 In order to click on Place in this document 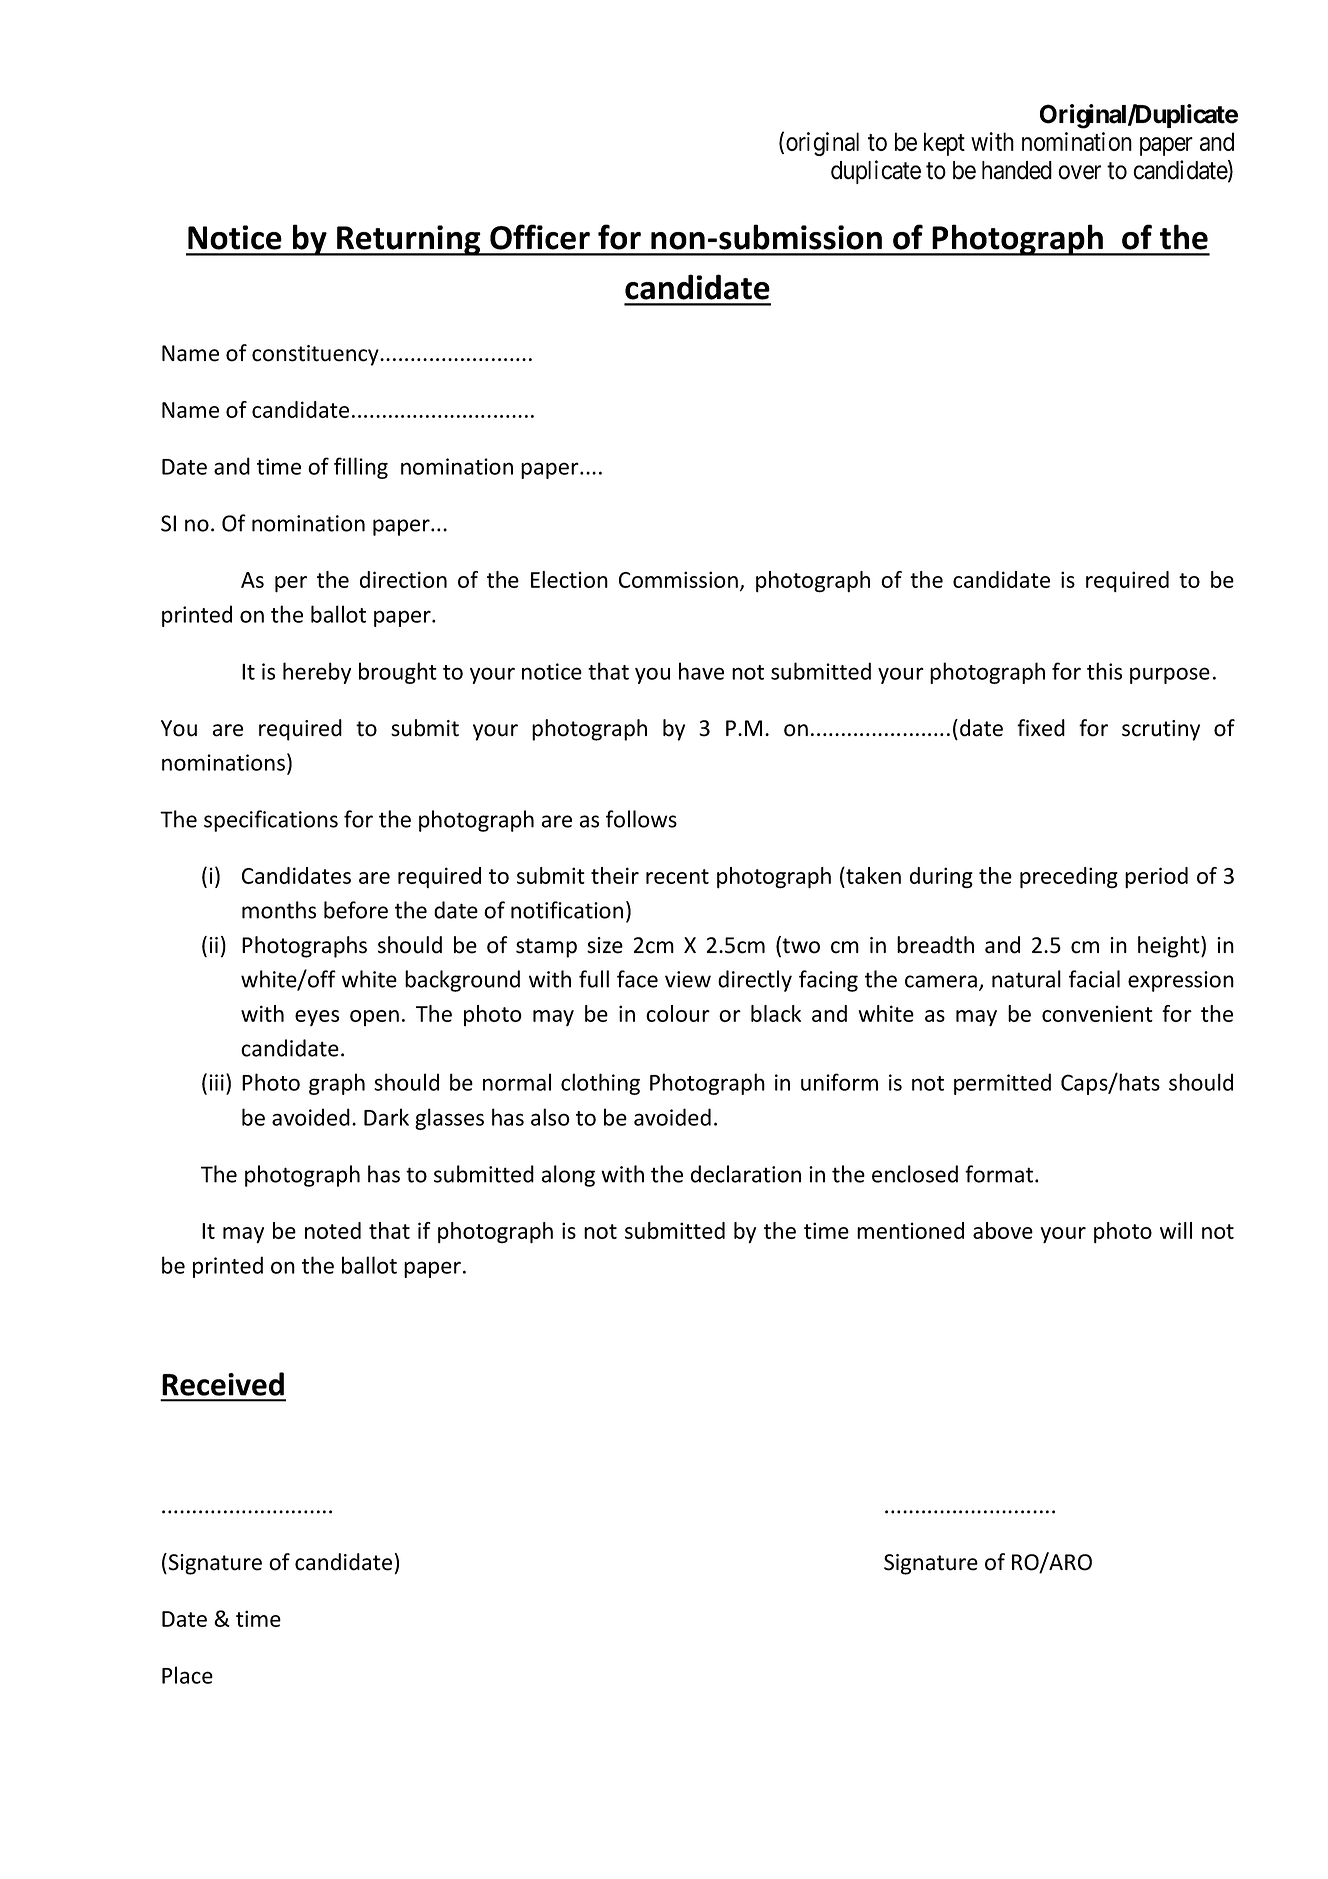, I will do `click(187, 1675)`.
